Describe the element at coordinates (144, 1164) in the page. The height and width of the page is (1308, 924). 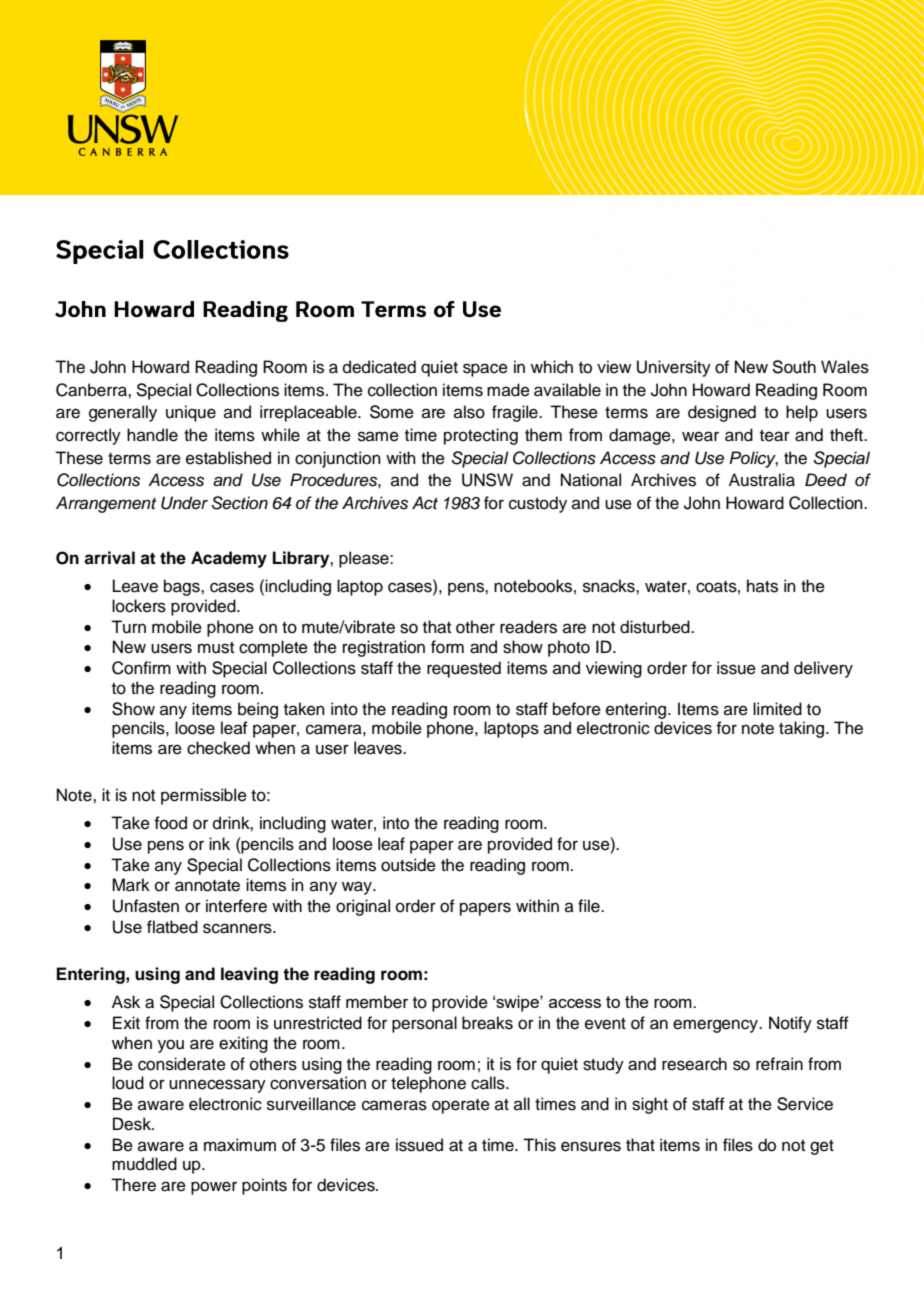
I see `muddled` at that location.
